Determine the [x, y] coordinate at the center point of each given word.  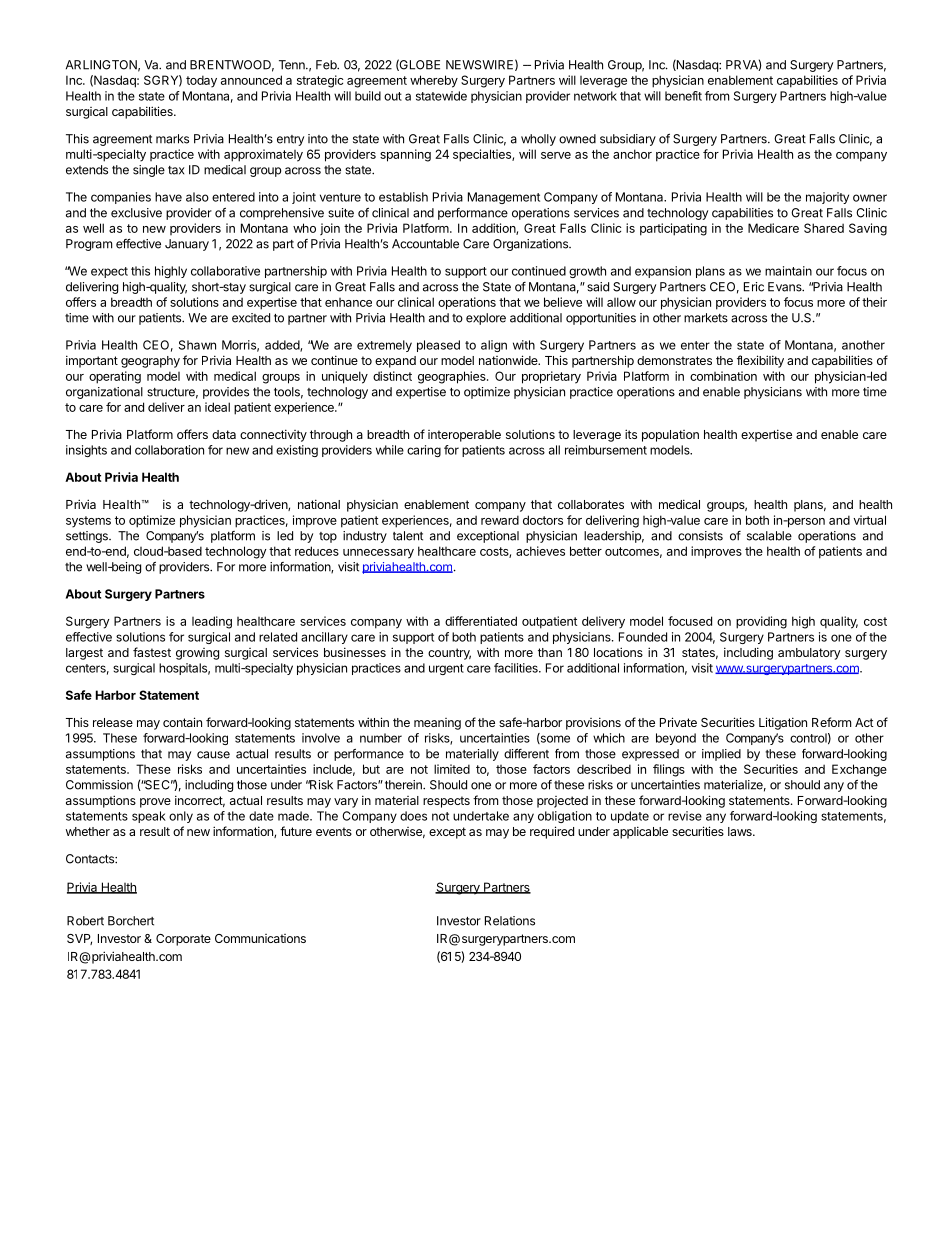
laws [741, 831]
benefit [683, 96]
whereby [434, 81]
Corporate [183, 940]
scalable [769, 536]
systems [88, 522]
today [201, 81]
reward [500, 520]
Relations [510, 921]
